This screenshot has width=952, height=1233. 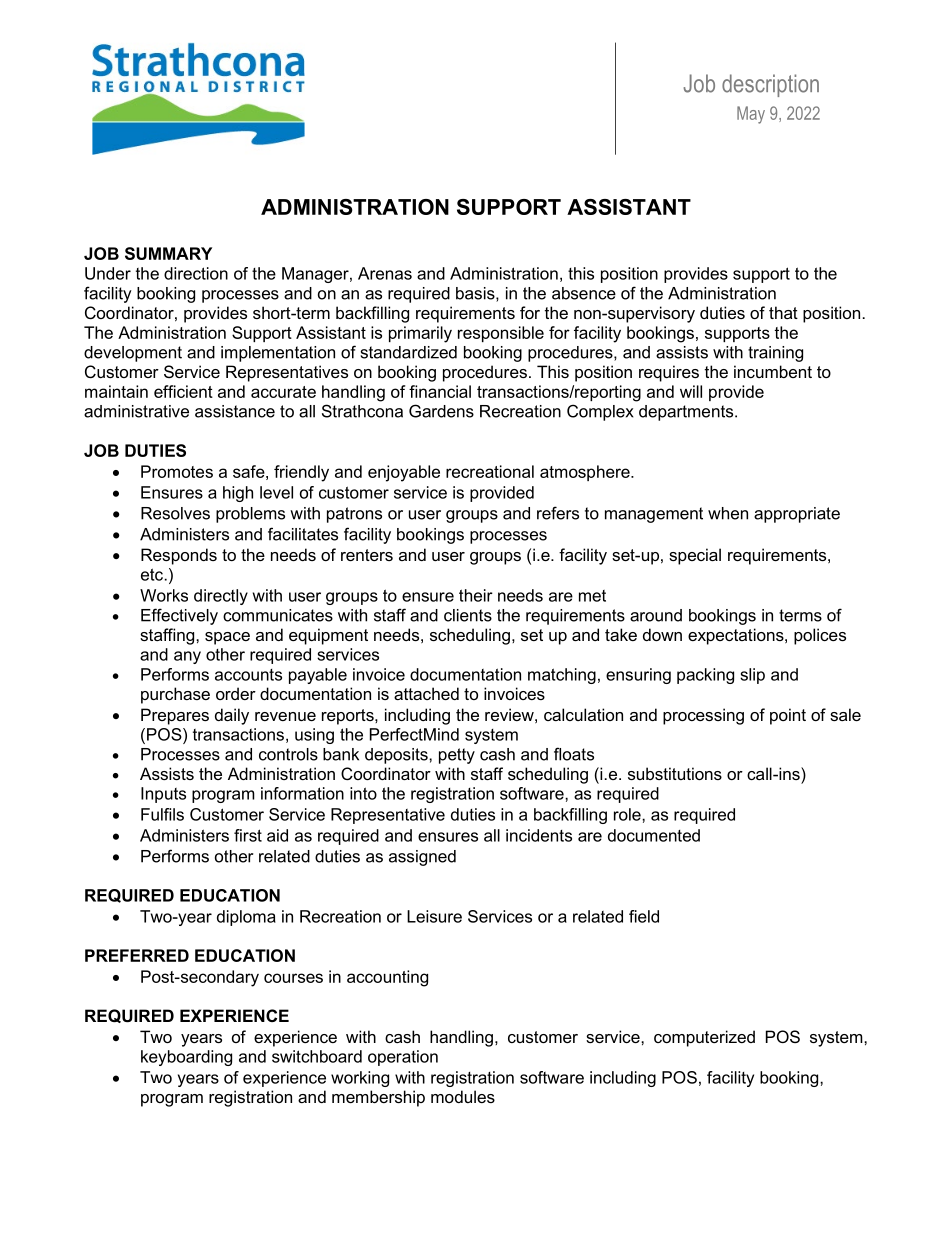 I want to click on keyboarding, so click(x=186, y=1058).
